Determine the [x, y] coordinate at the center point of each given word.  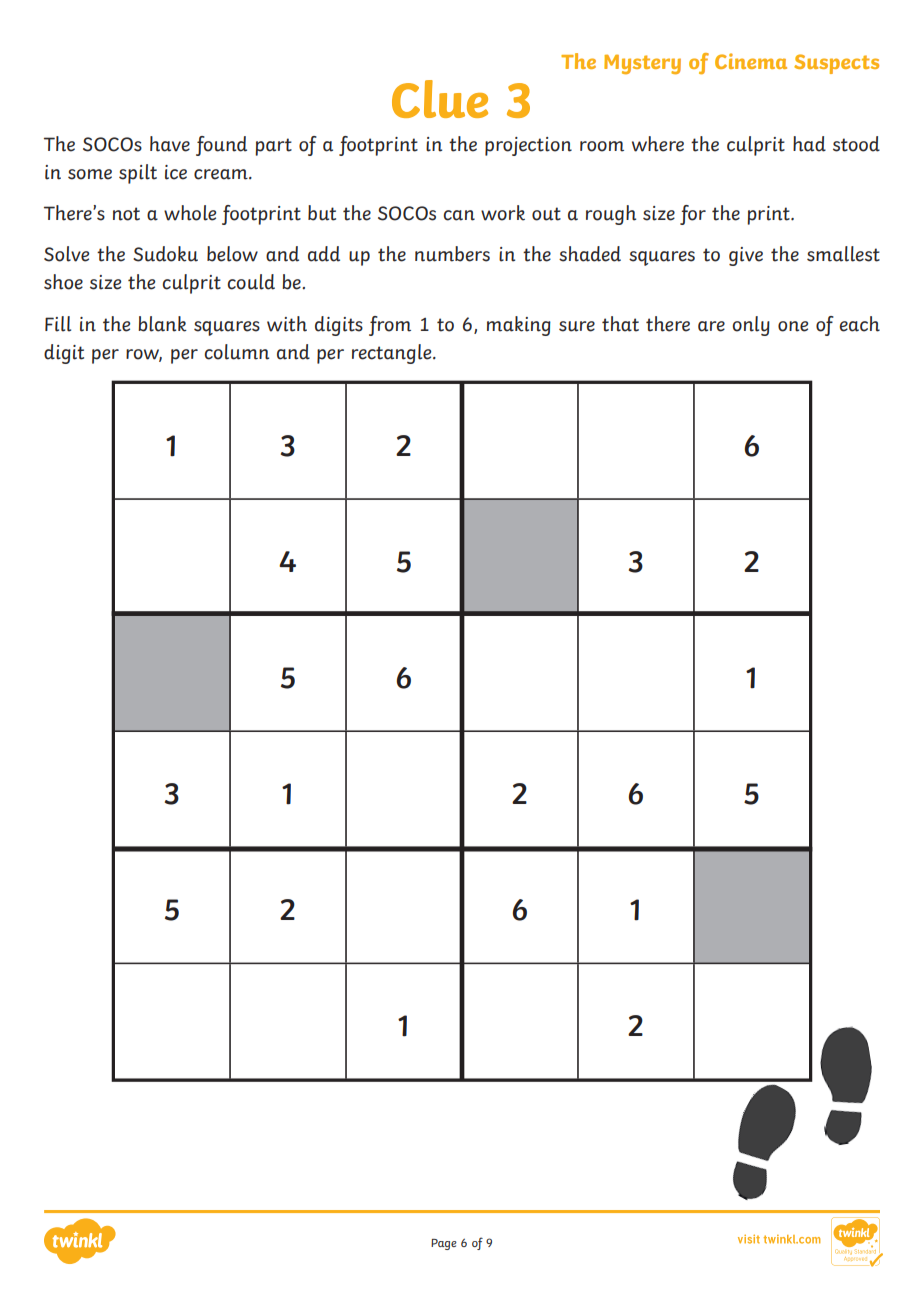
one [793, 326]
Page [444, 1244]
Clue [440, 99]
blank [162, 324]
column [236, 352]
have [170, 144]
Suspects [836, 64]
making [519, 326]
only [751, 326]
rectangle [393, 354]
